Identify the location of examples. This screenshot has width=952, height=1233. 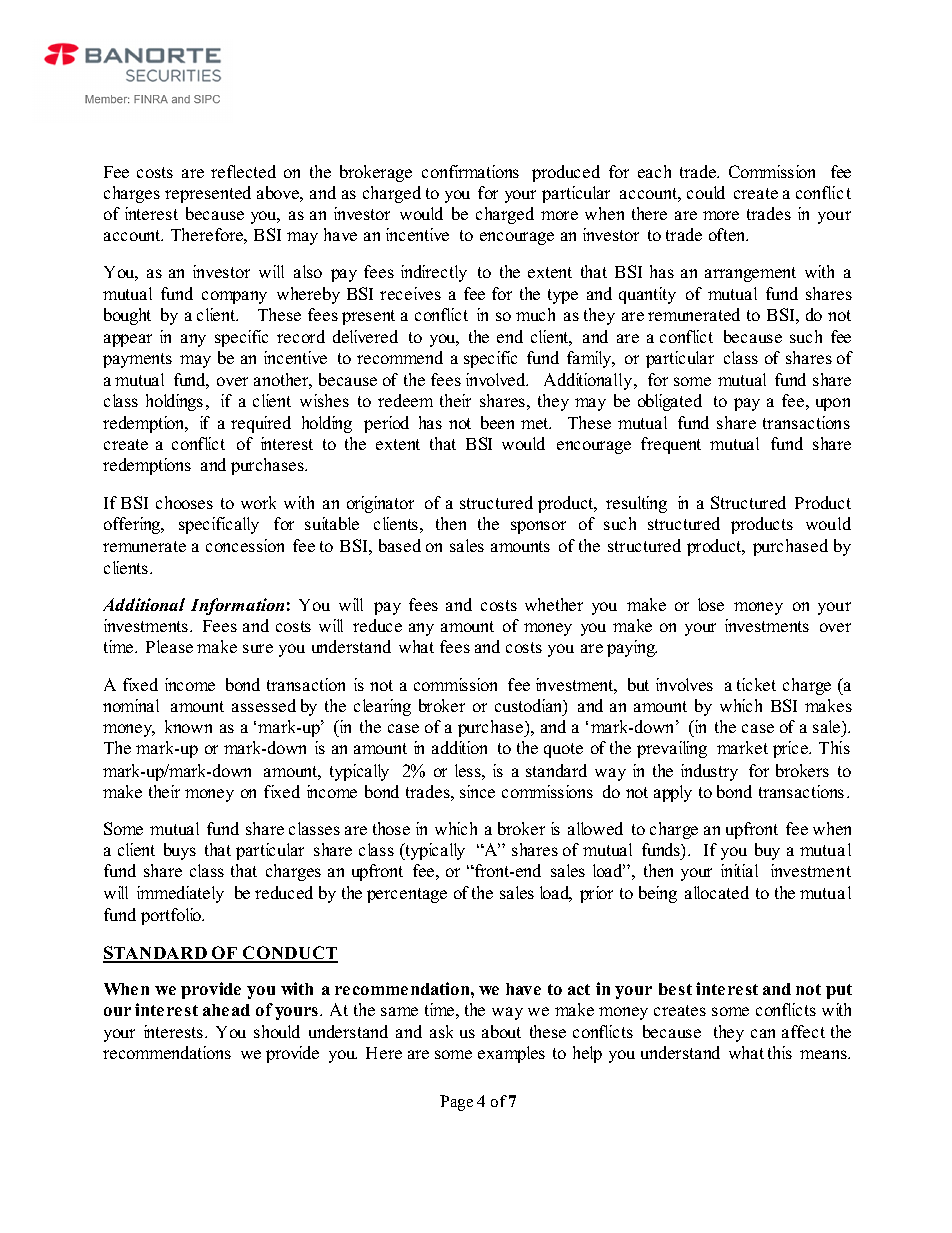
(511, 1054).
